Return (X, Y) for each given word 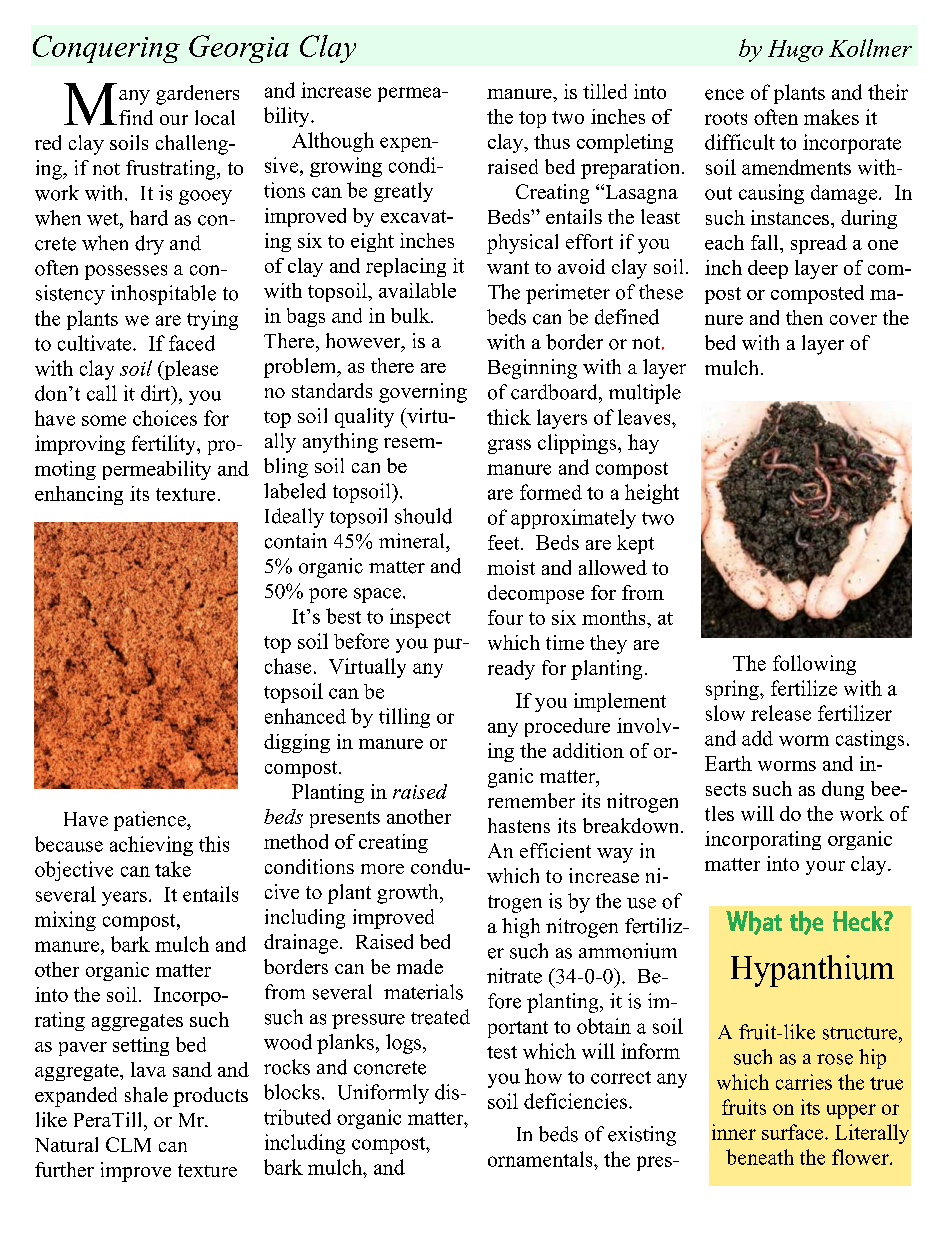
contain (296, 541)
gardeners (197, 95)
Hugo (795, 51)
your (825, 868)
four (505, 617)
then (804, 317)
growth (409, 894)
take (173, 869)
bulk (411, 315)
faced (192, 343)
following (814, 665)
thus (552, 141)
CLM (128, 1144)
